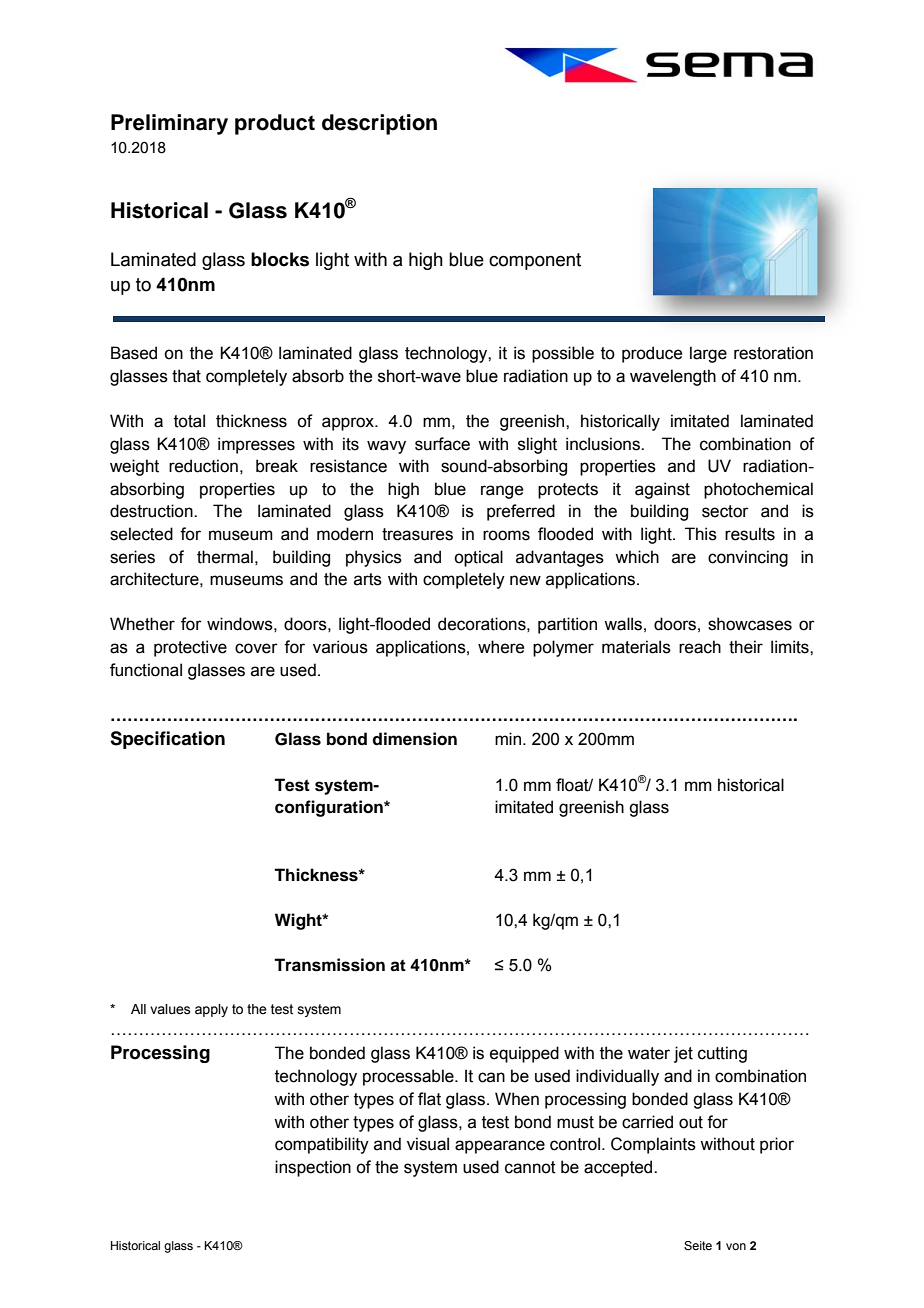  What do you see at coordinates (500, 1147) in the screenshot?
I see `appearance` at bounding box center [500, 1147].
